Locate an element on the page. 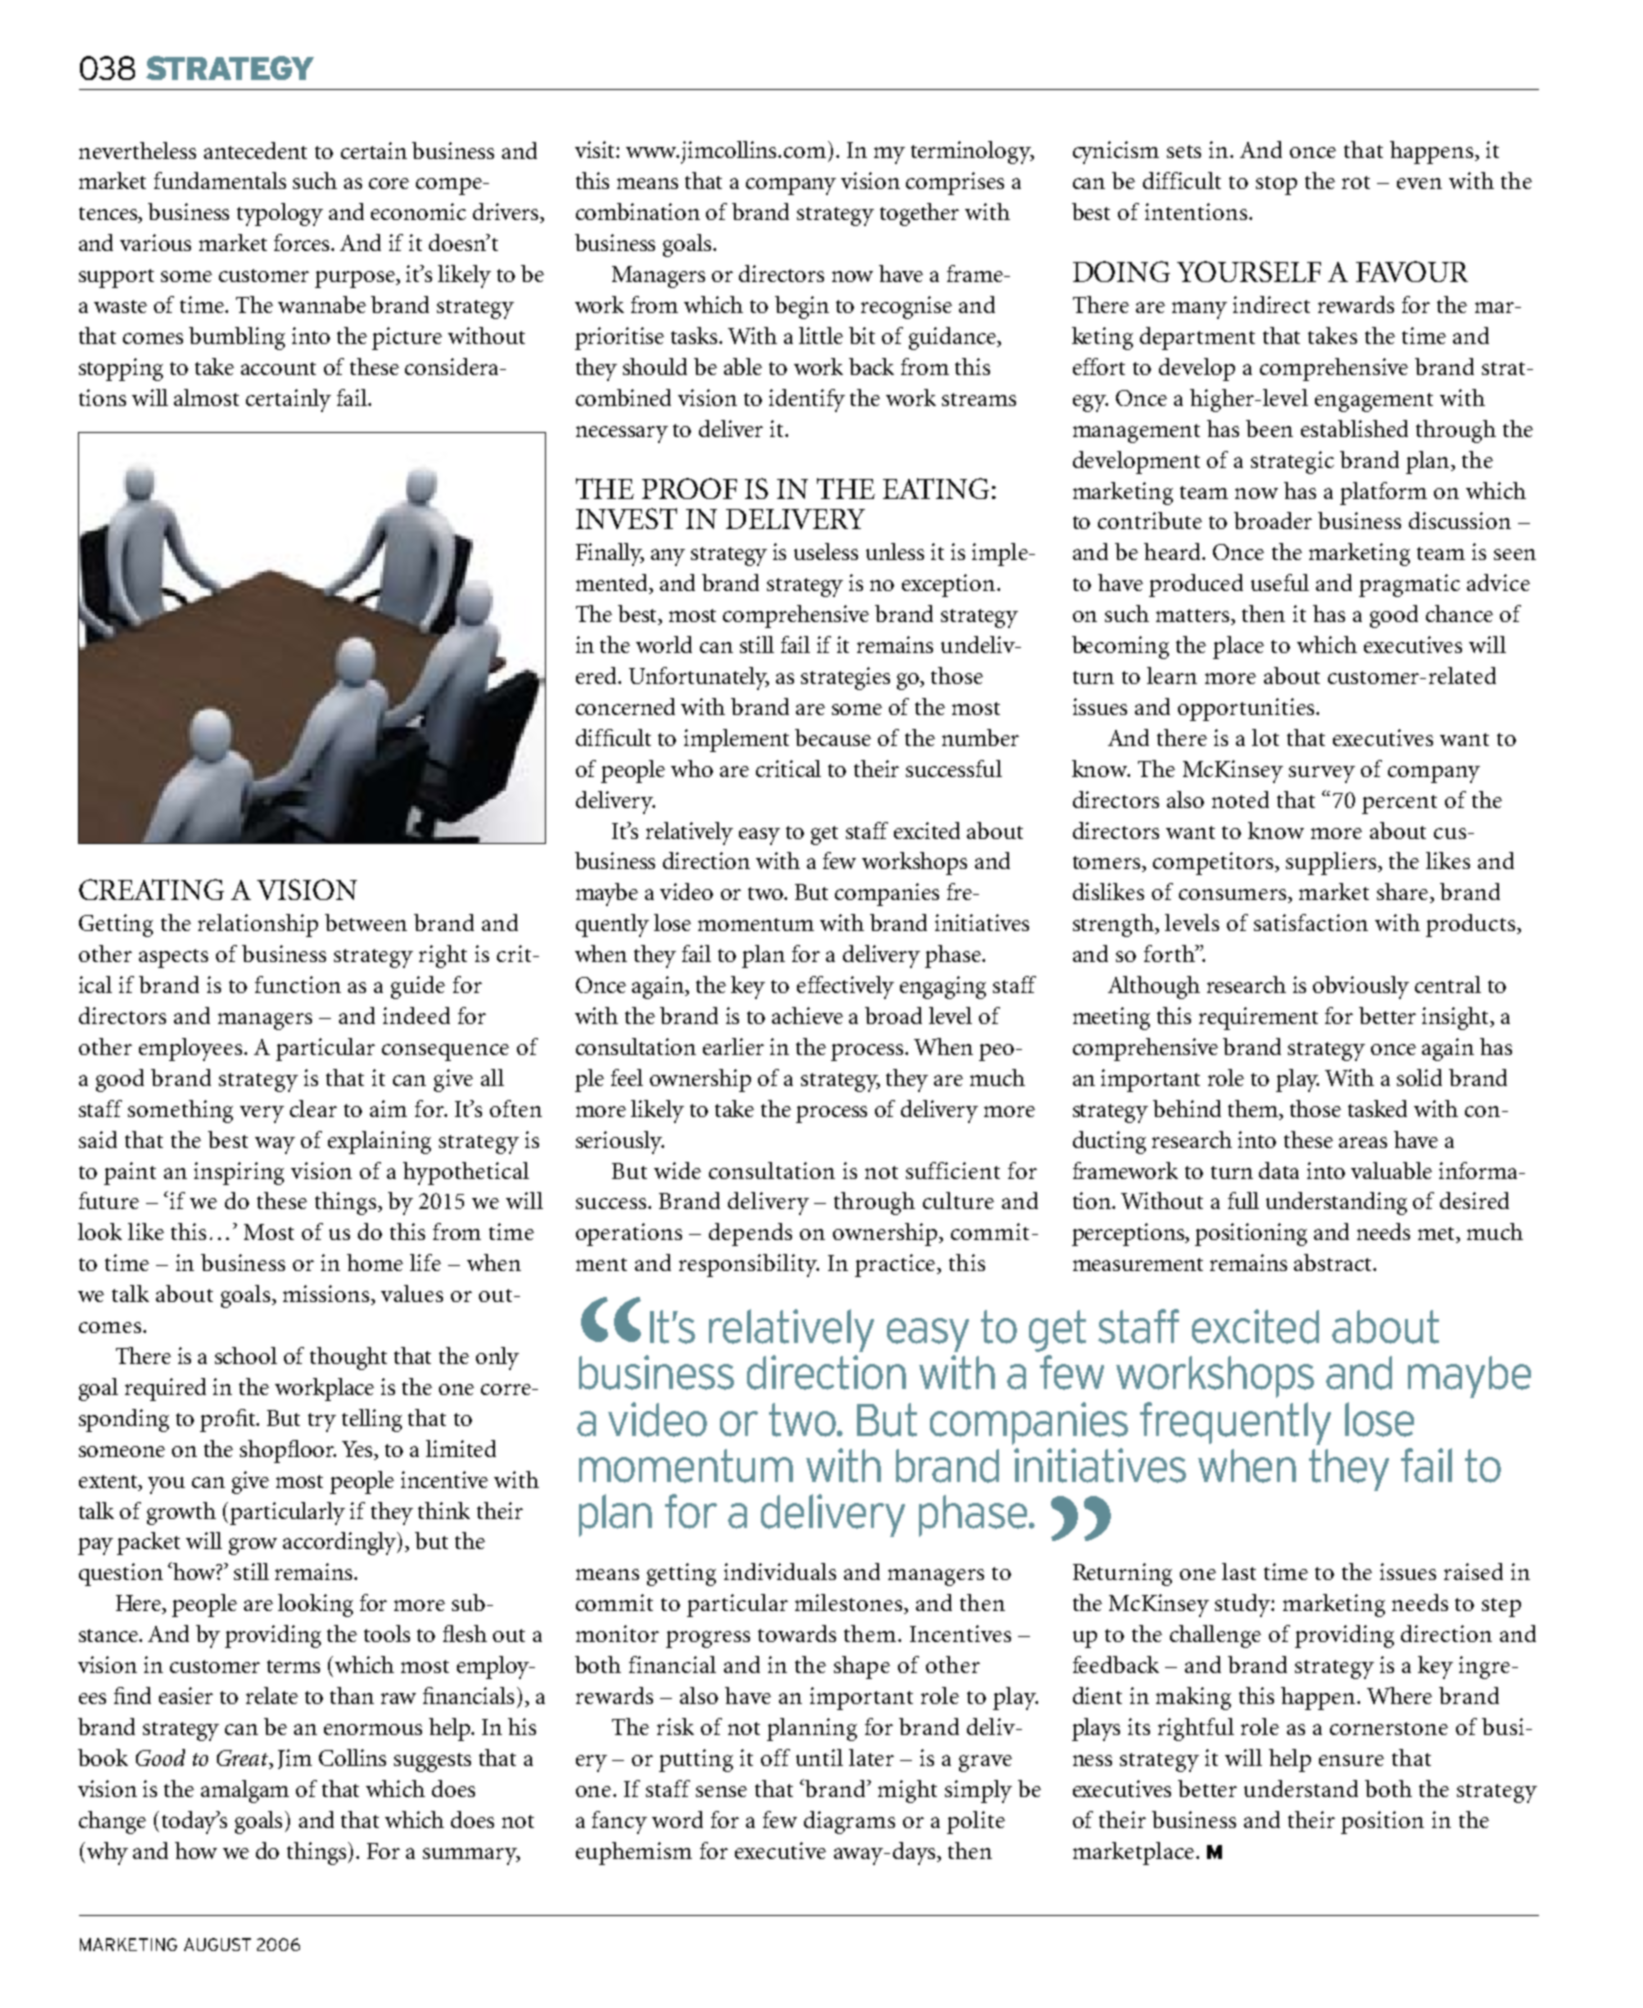 The image size is (1643, 2008). rot is located at coordinates (1356, 182).
